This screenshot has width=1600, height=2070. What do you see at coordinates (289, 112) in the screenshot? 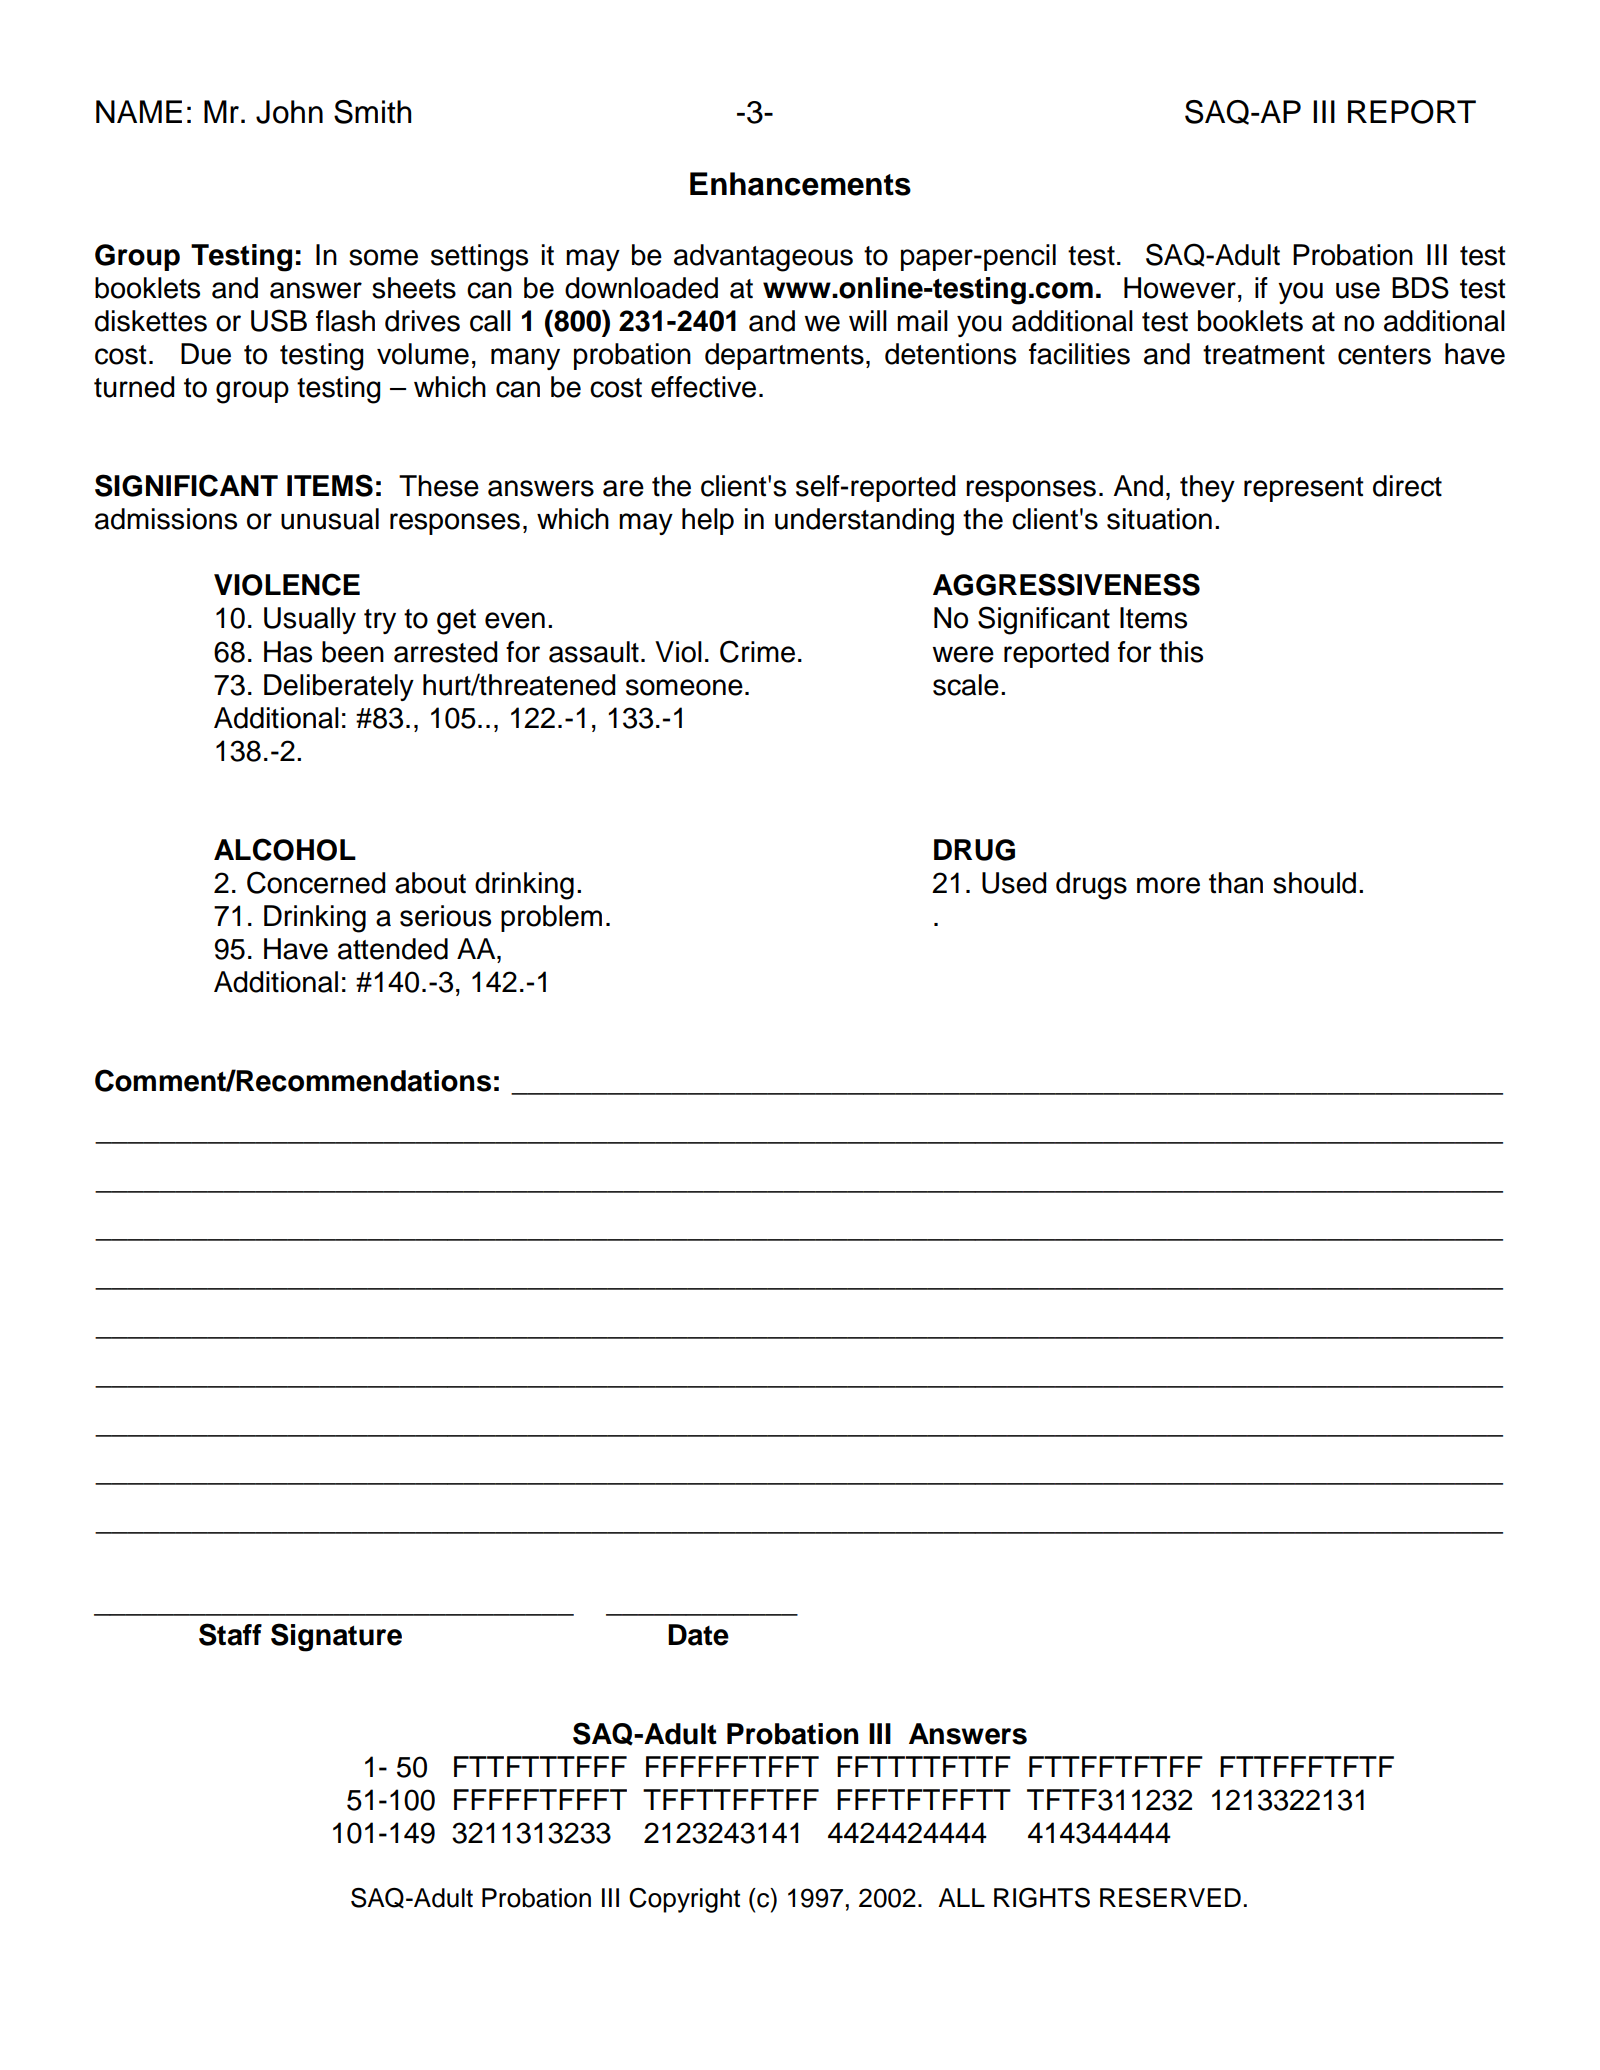
I see `John` at bounding box center [289, 112].
